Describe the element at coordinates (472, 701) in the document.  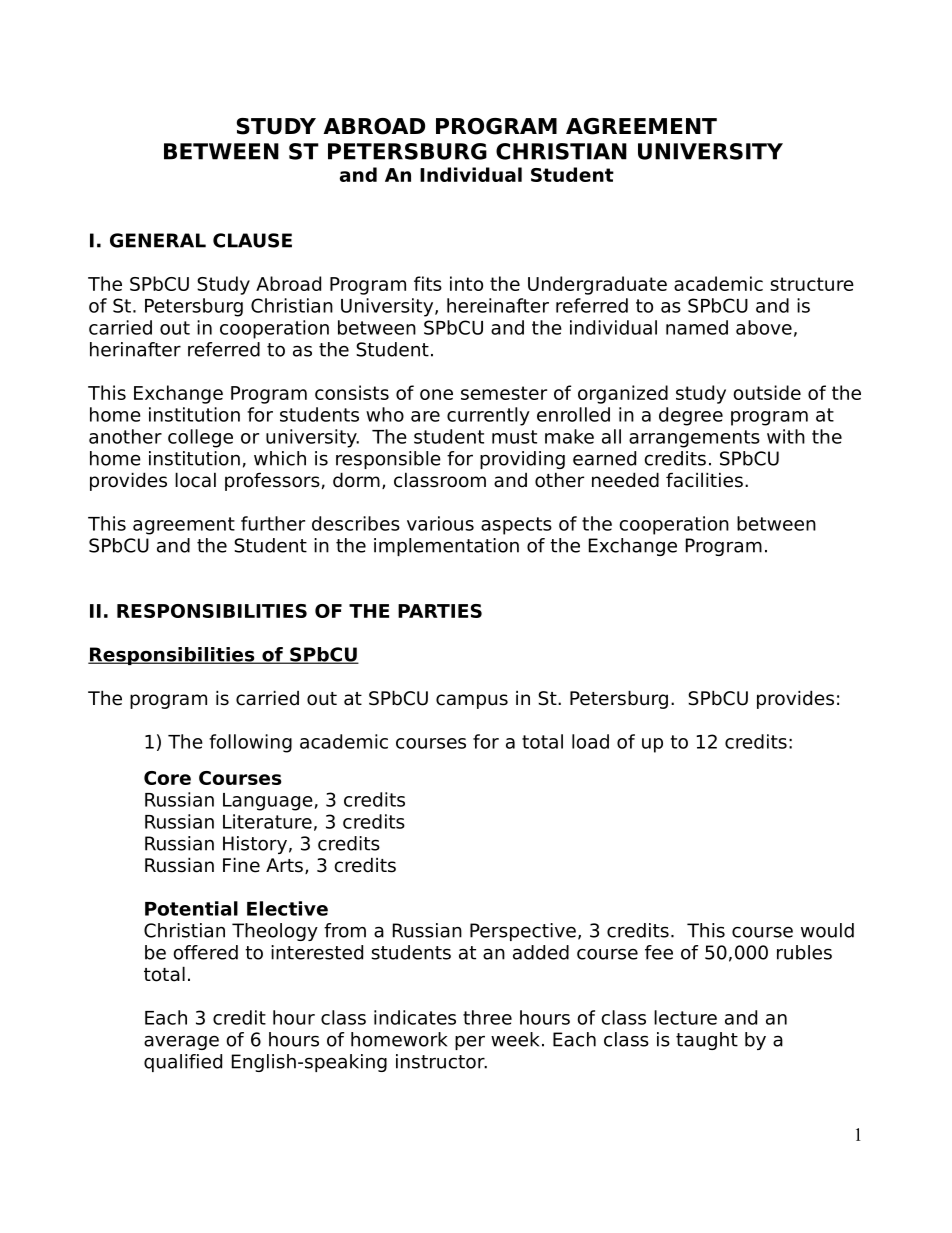
I see `campus` at that location.
